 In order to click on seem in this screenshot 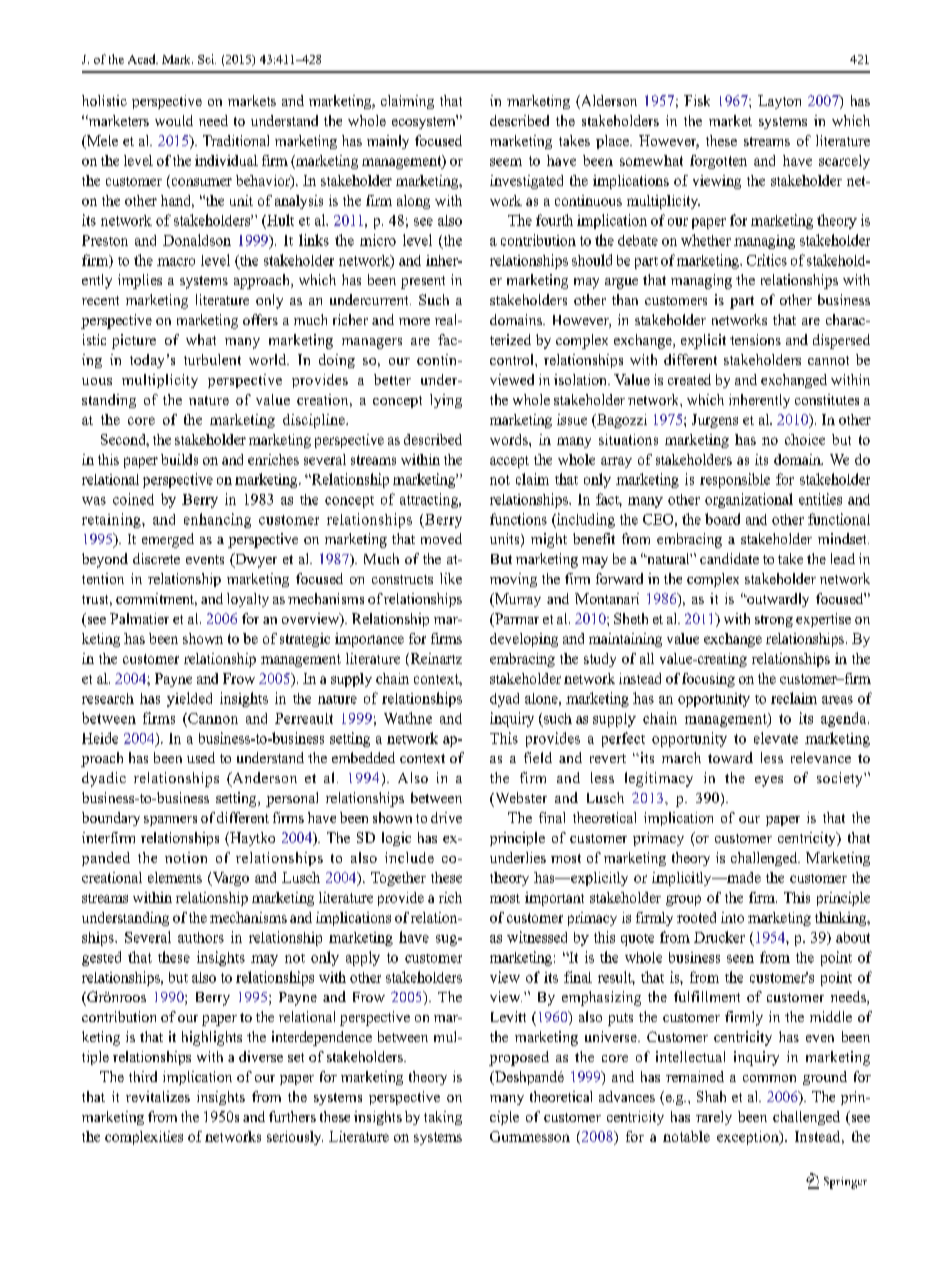, I will do `click(506, 162)`.
